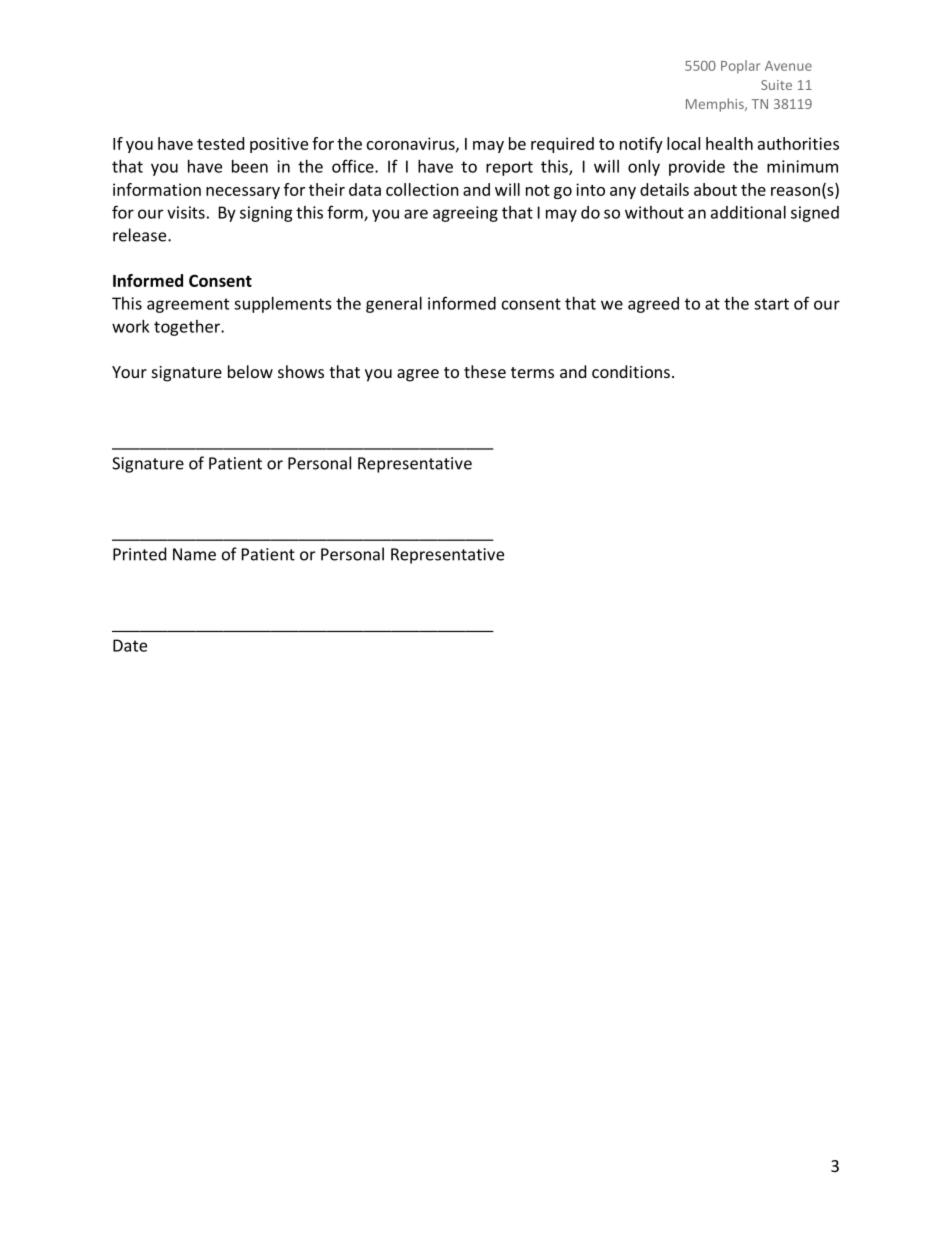  I want to click on Poplar, so click(740, 67).
